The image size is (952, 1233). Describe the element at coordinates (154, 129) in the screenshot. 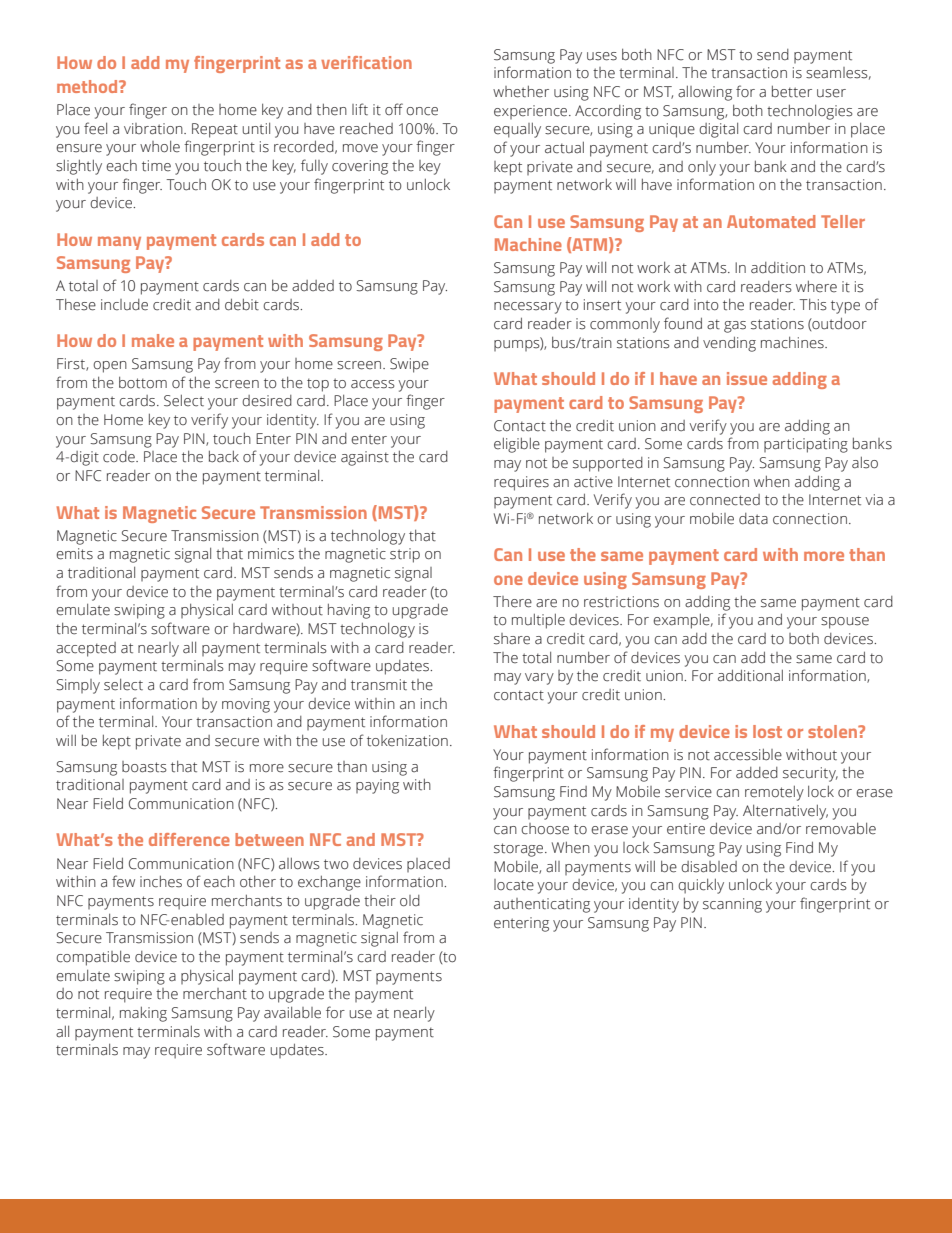

I see `vibration` at that location.
